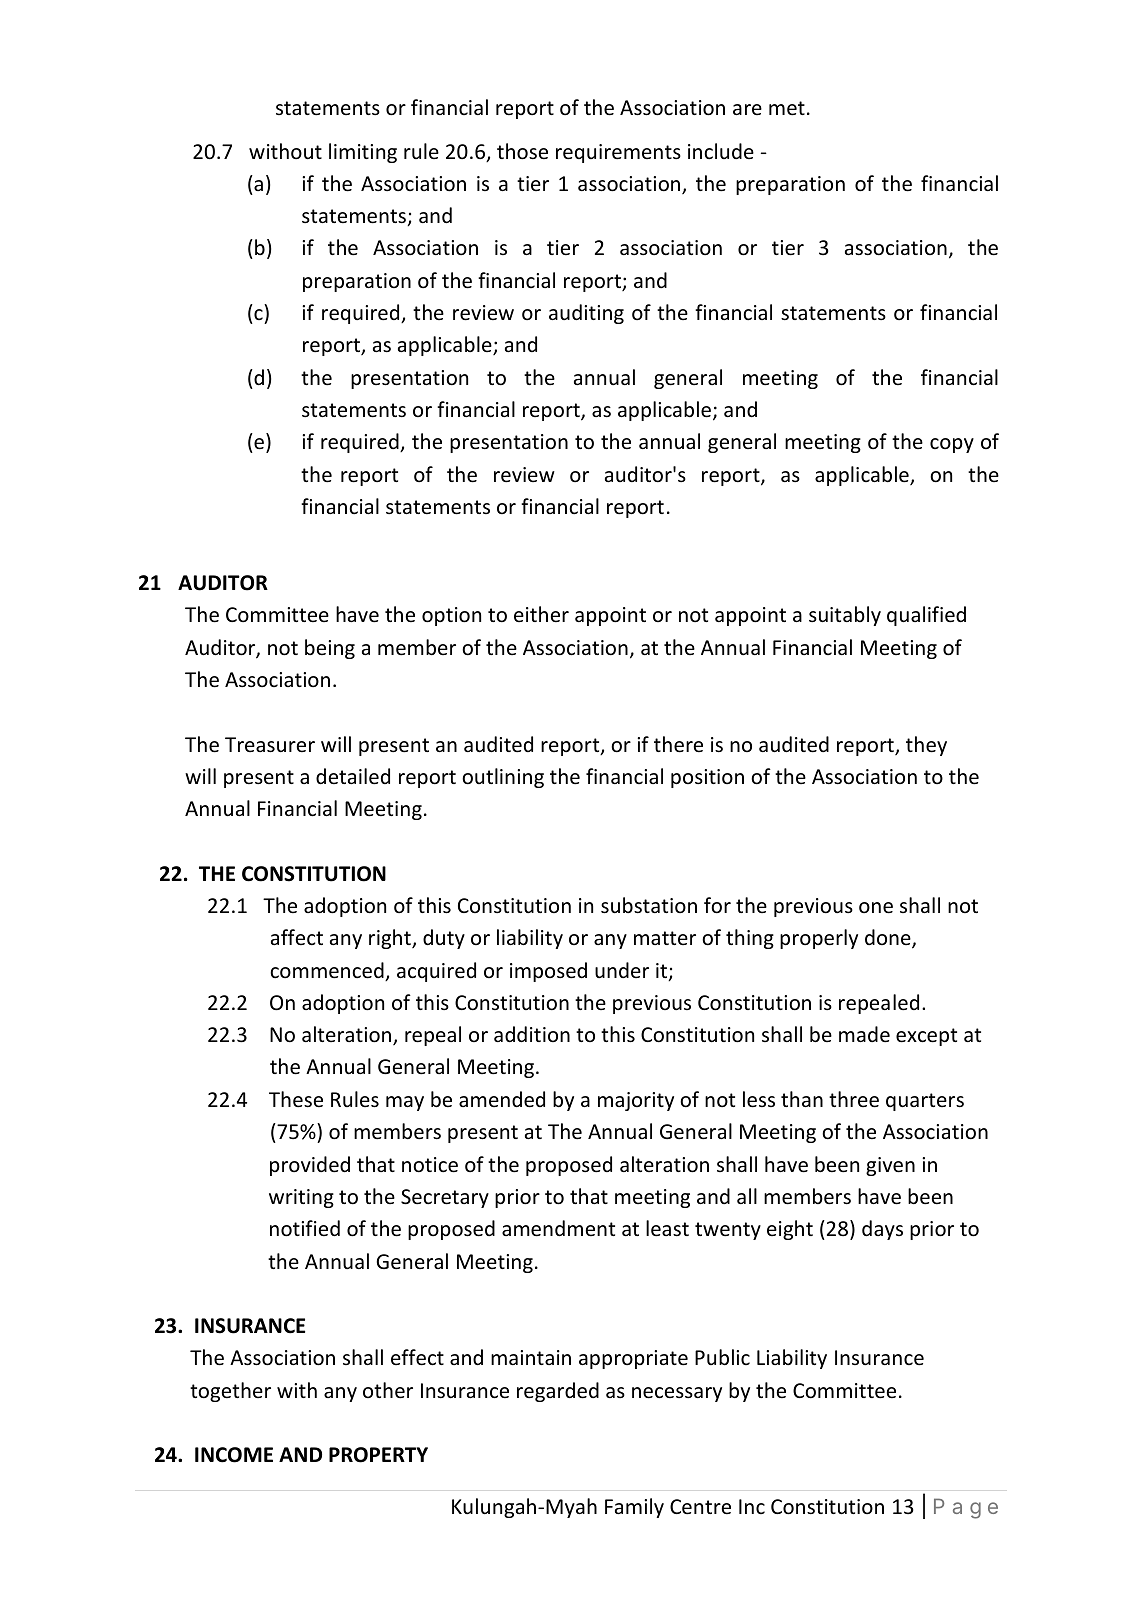 The height and width of the document is (1614, 1142). I want to click on requirements, so click(618, 153).
